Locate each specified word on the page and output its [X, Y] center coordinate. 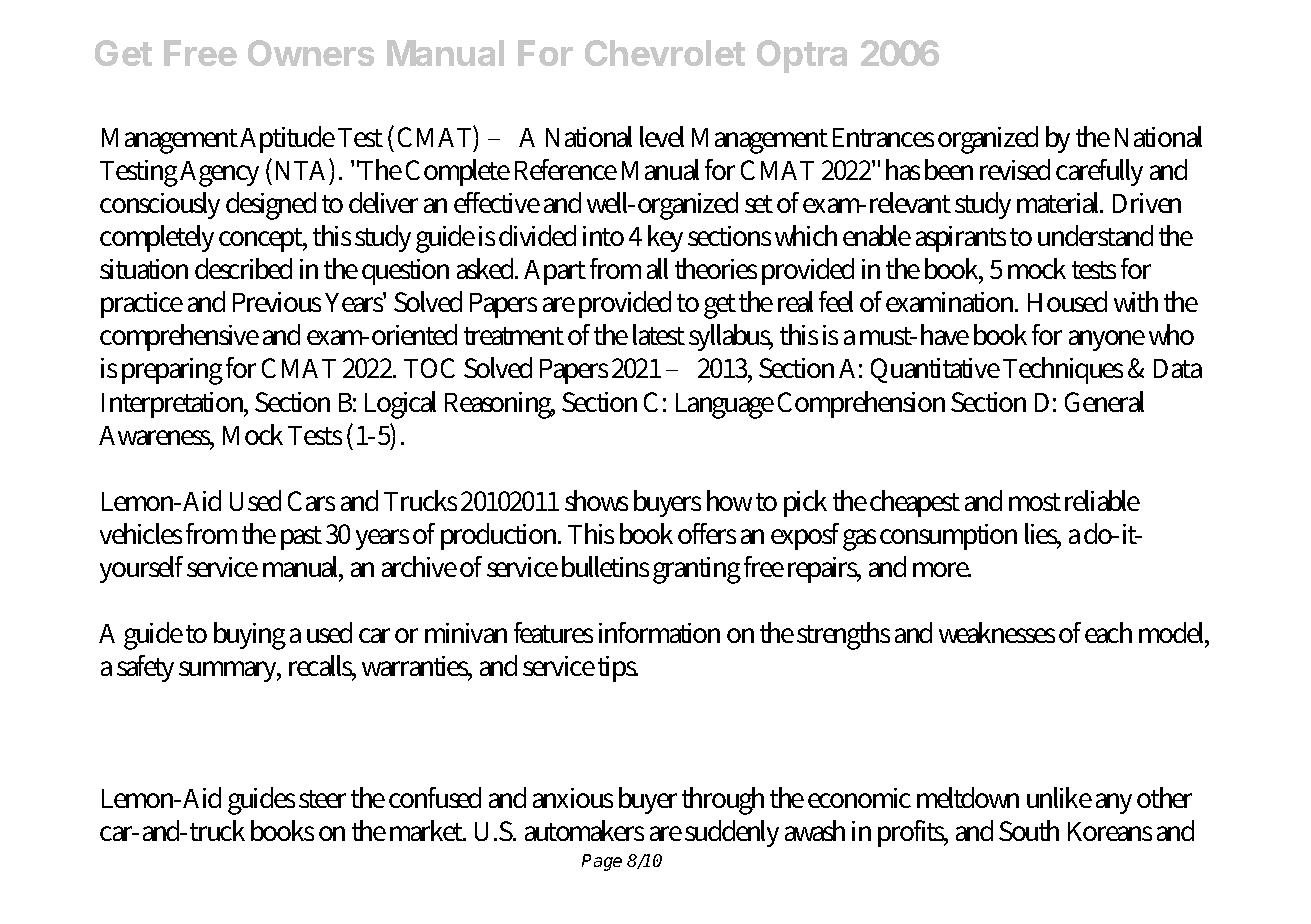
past [301, 538]
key [665, 238]
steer [322, 799]
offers [707, 533]
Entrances [883, 137]
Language [725, 406]
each [1108, 632]
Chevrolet [665, 53]
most [1035, 502]
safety [145, 668]
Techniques [1063, 370]
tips [618, 669]
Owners [311, 53]
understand [1095, 235]
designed [271, 206]
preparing [172, 371]
